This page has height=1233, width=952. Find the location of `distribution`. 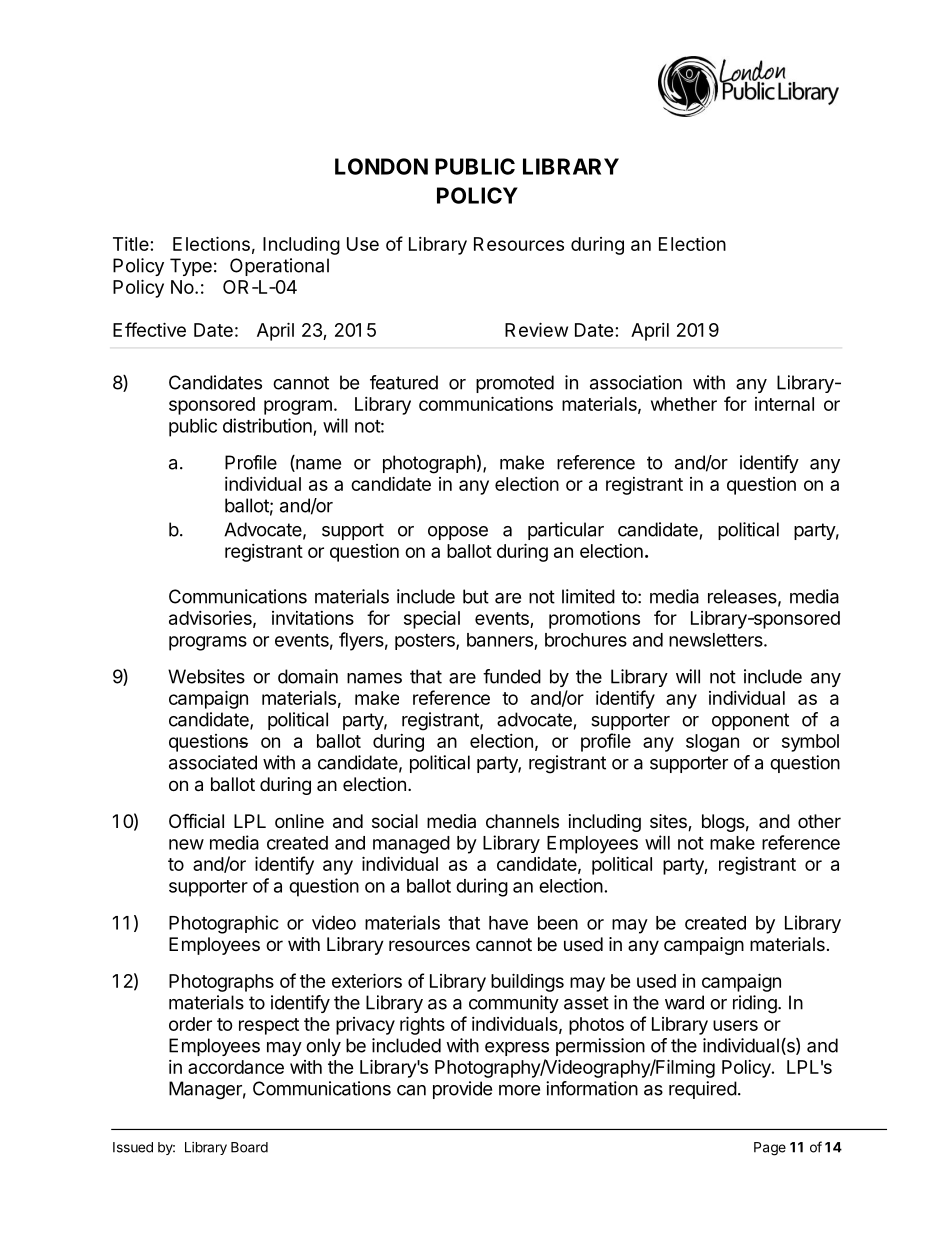

distribution is located at coordinates (267, 425).
